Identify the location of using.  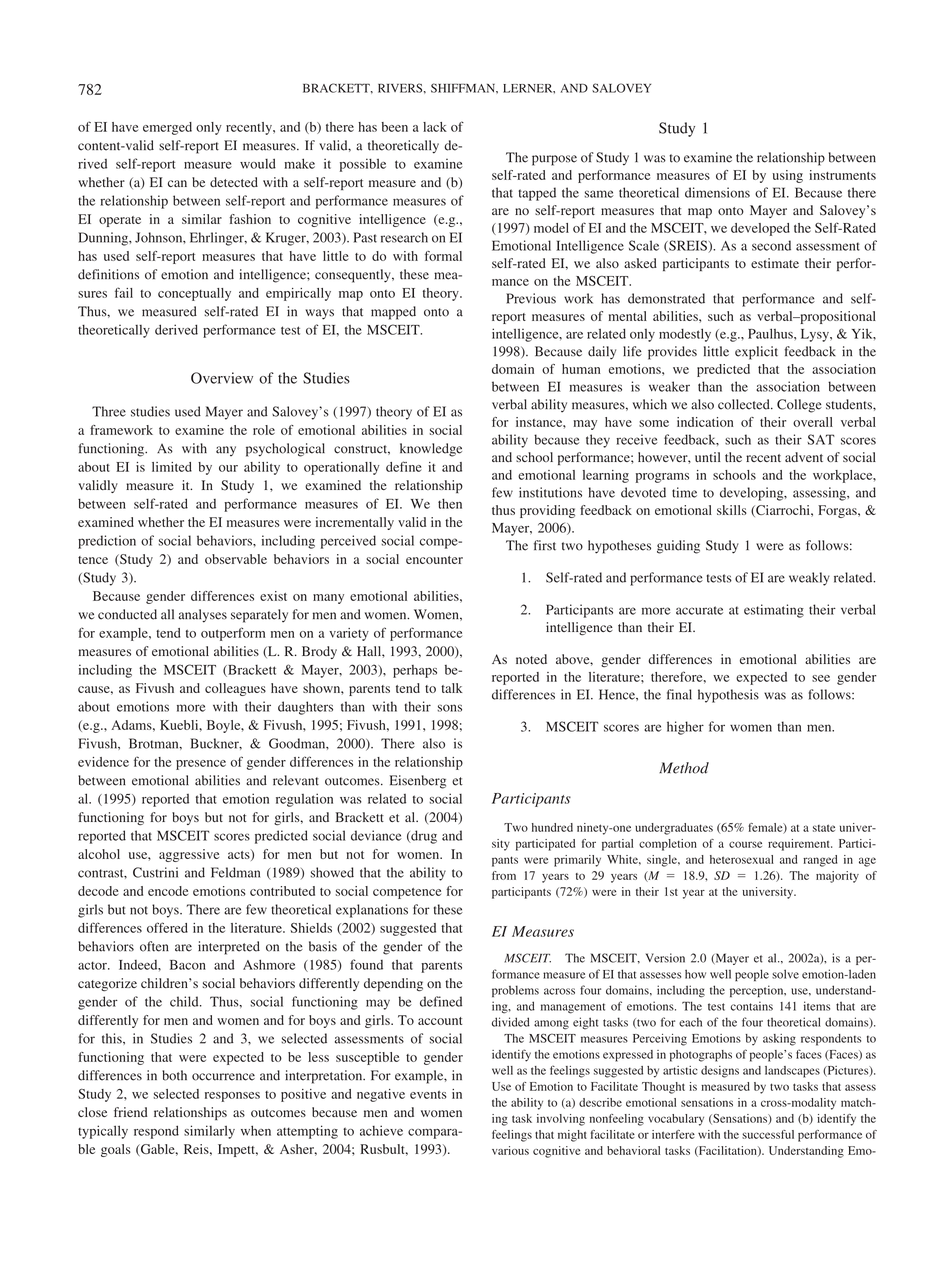
(788, 176).
